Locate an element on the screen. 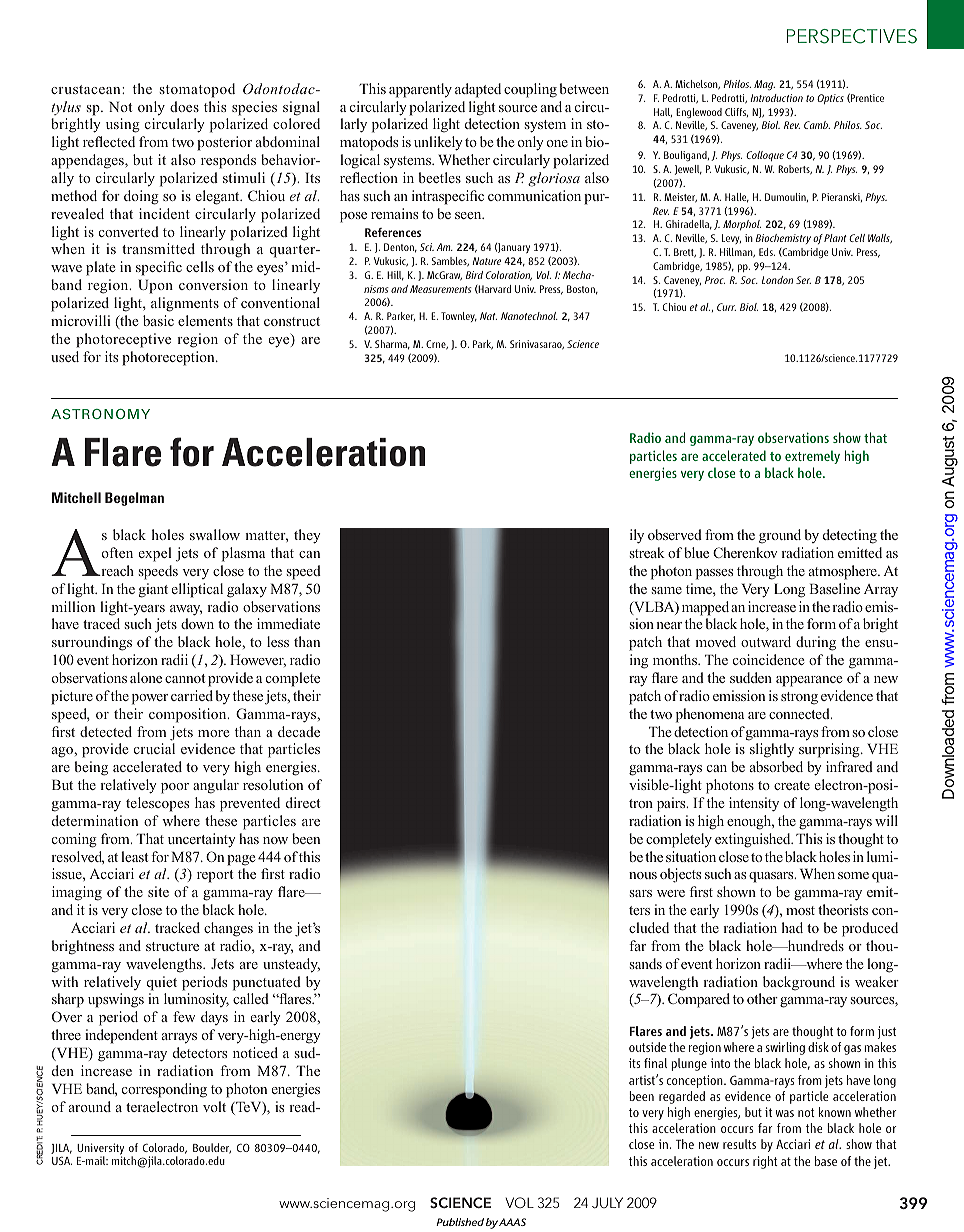 The image size is (964, 1232). immediate is located at coordinates (288, 623).
